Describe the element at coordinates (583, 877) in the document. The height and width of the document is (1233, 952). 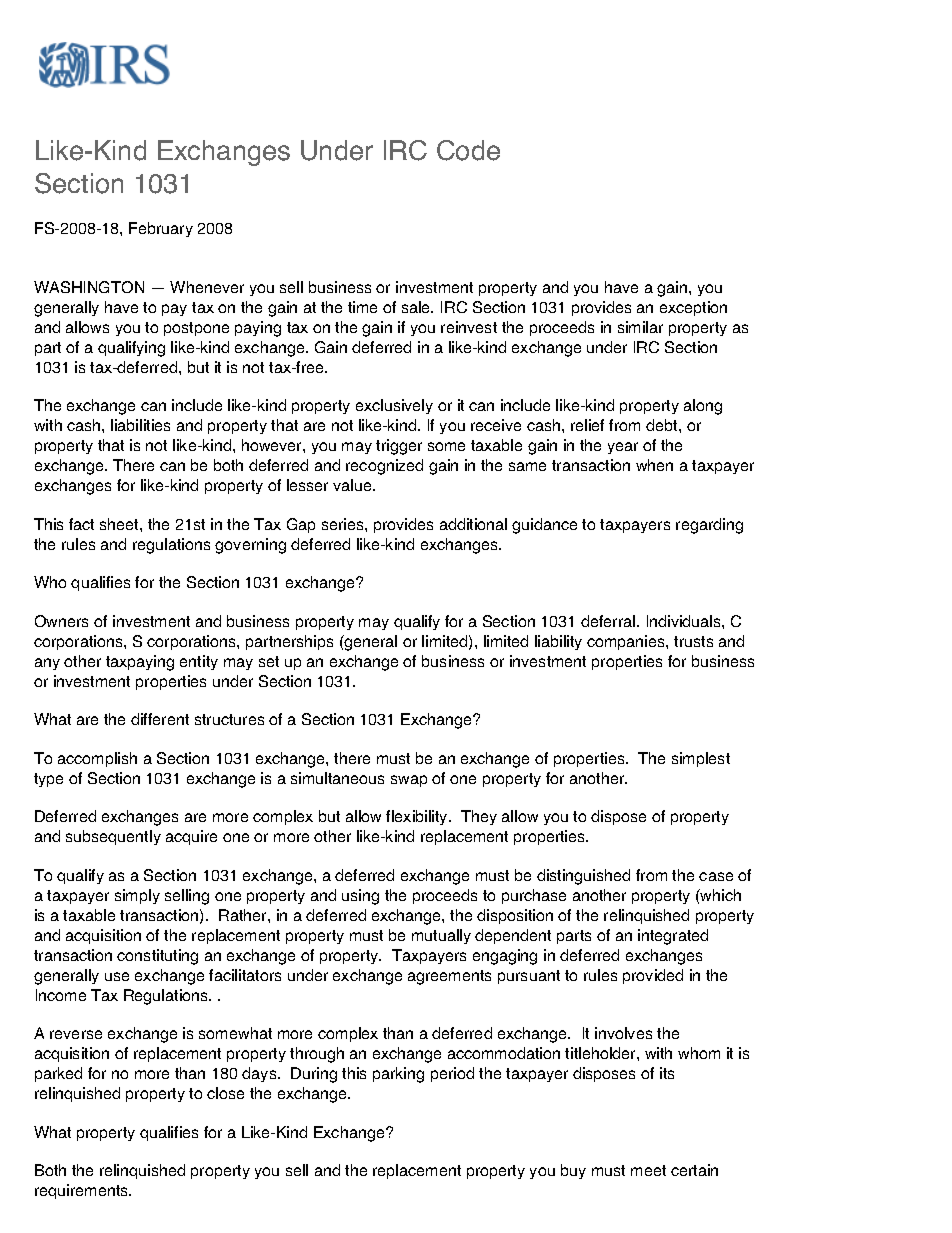
I see `distinguished` at that location.
